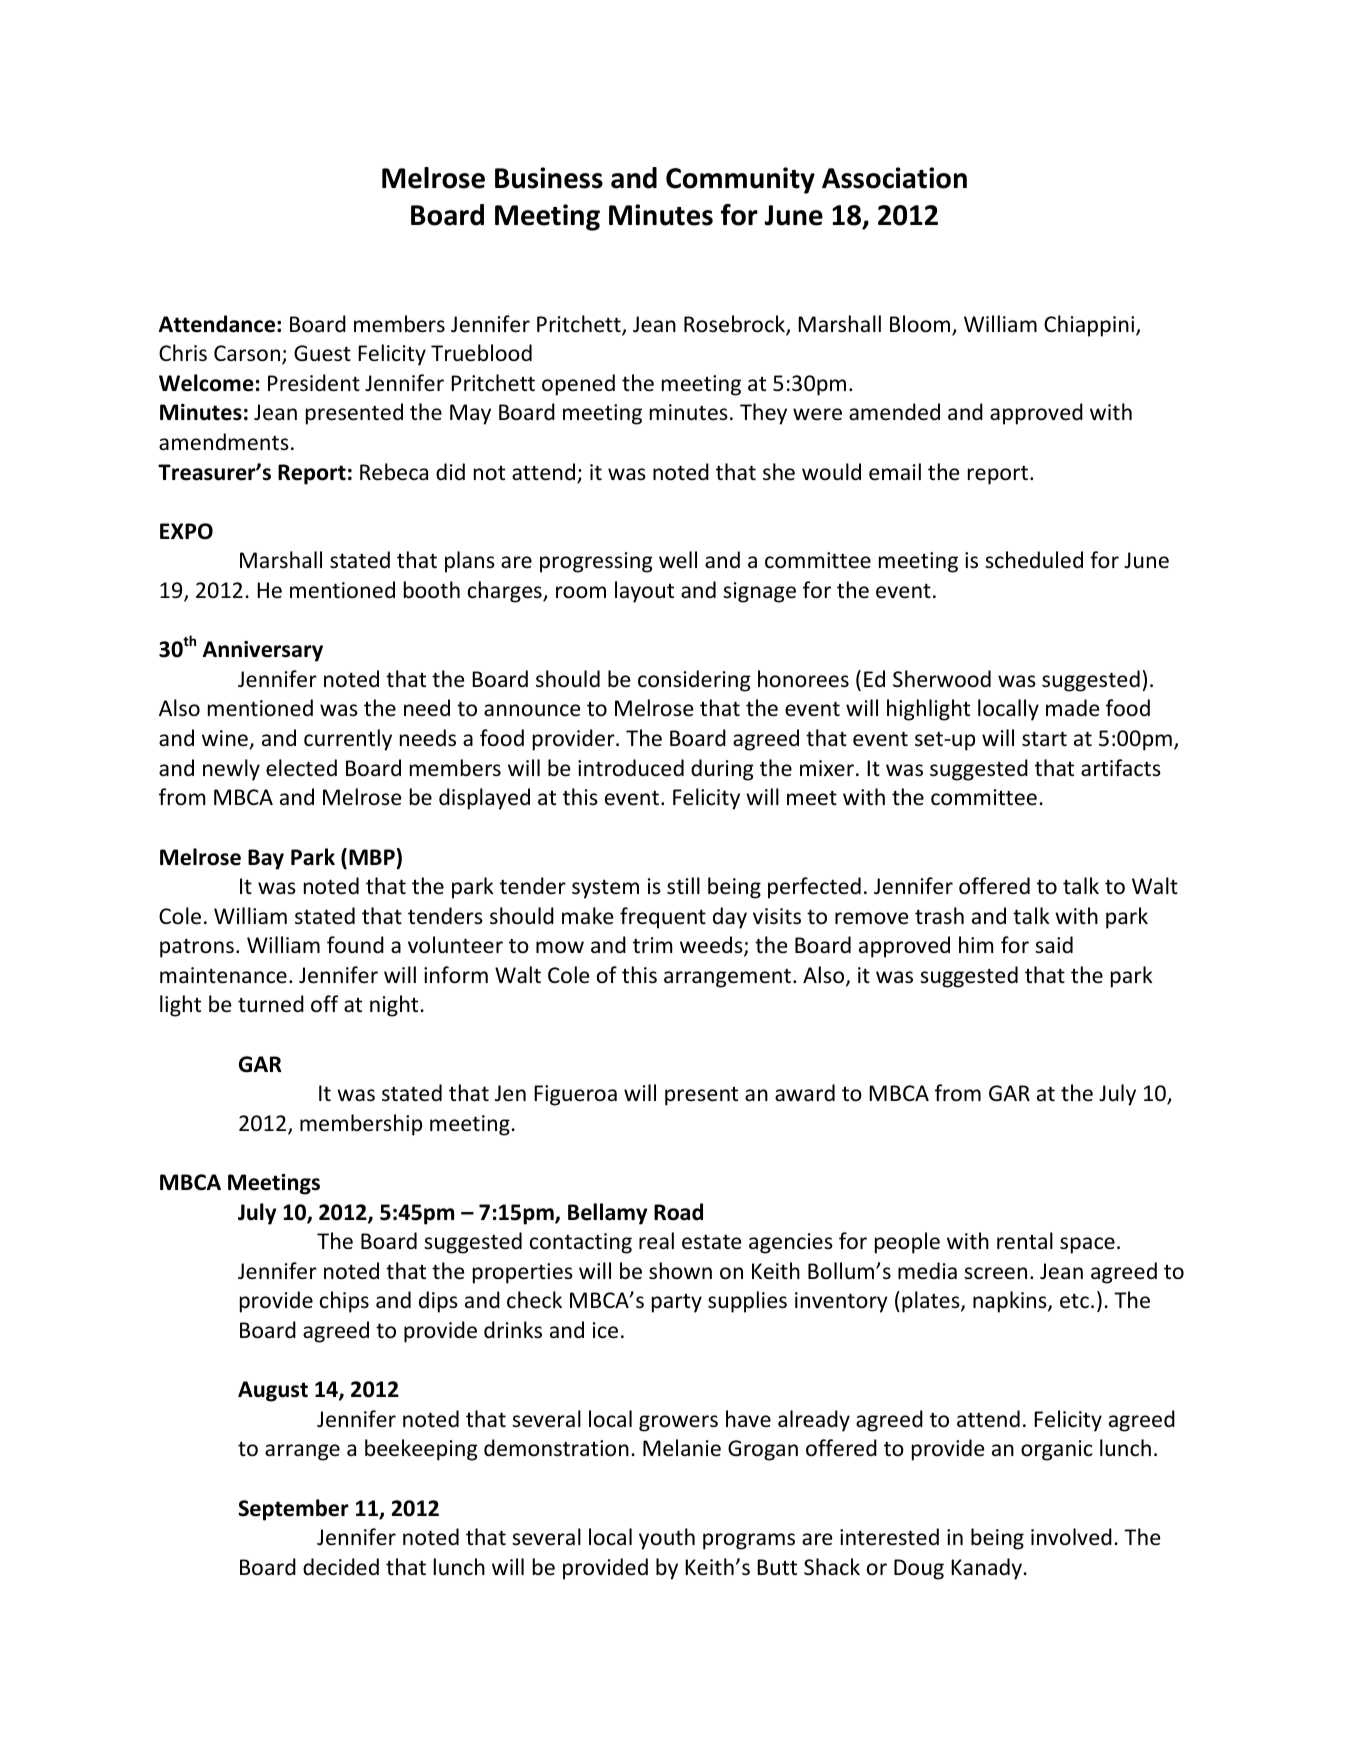 The image size is (1349, 1746). I want to click on him, so click(976, 944).
